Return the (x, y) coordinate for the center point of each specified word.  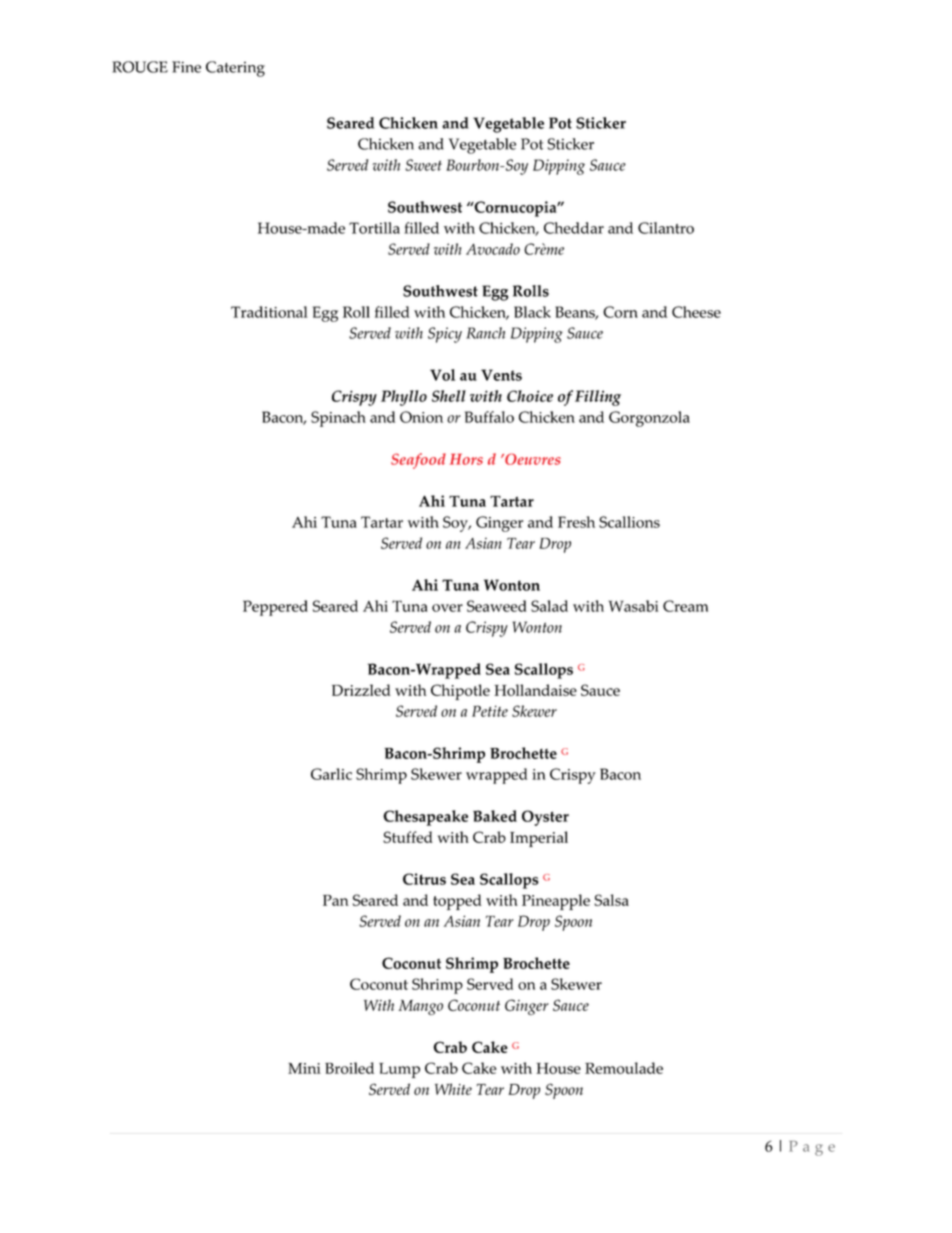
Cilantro (666, 228)
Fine (186, 67)
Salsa (611, 900)
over (447, 608)
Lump (399, 1070)
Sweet (423, 165)
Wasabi (633, 606)
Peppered (275, 608)
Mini (304, 1068)
